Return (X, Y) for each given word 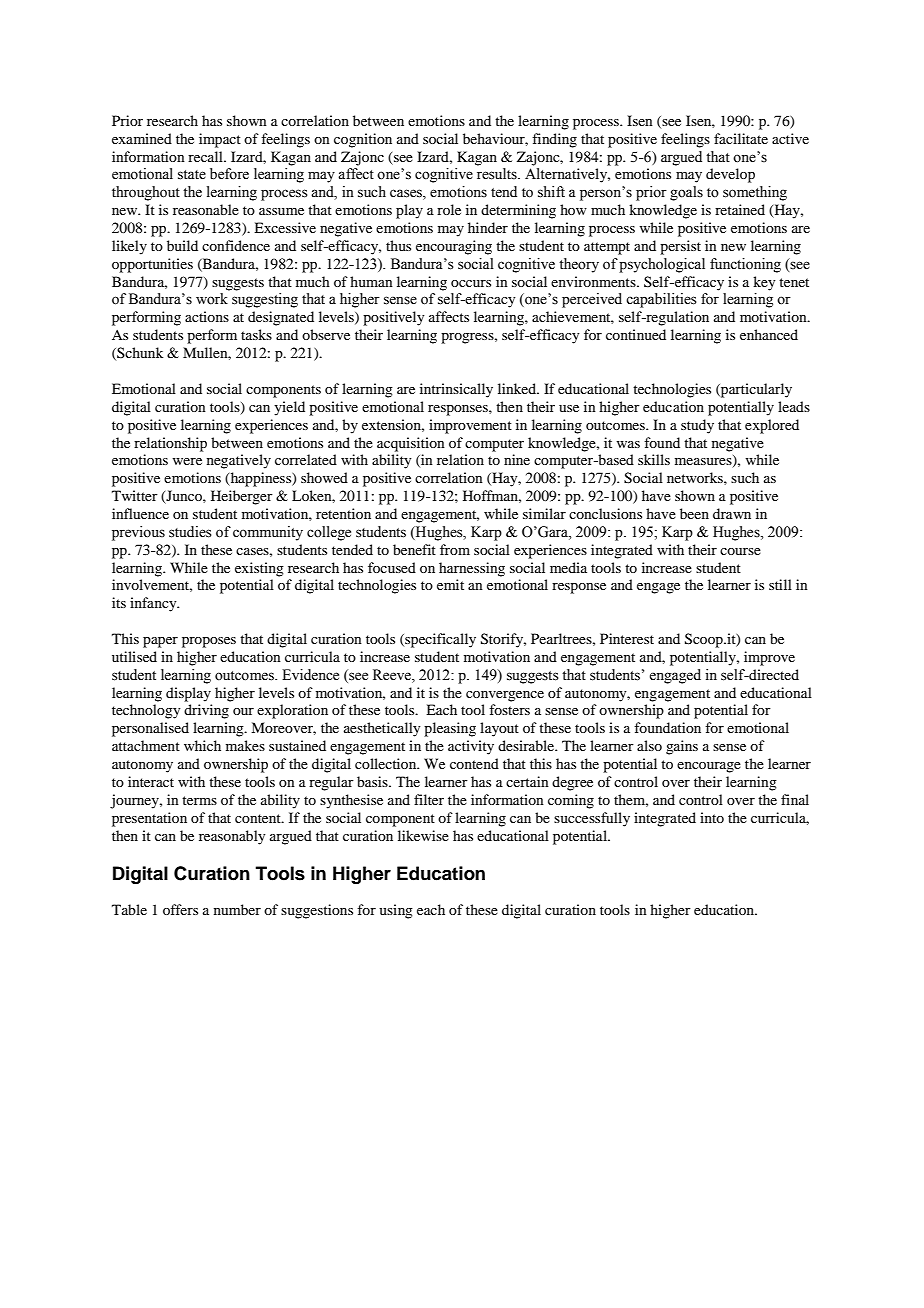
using (396, 911)
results (498, 174)
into (712, 817)
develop (730, 175)
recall (206, 156)
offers (180, 909)
